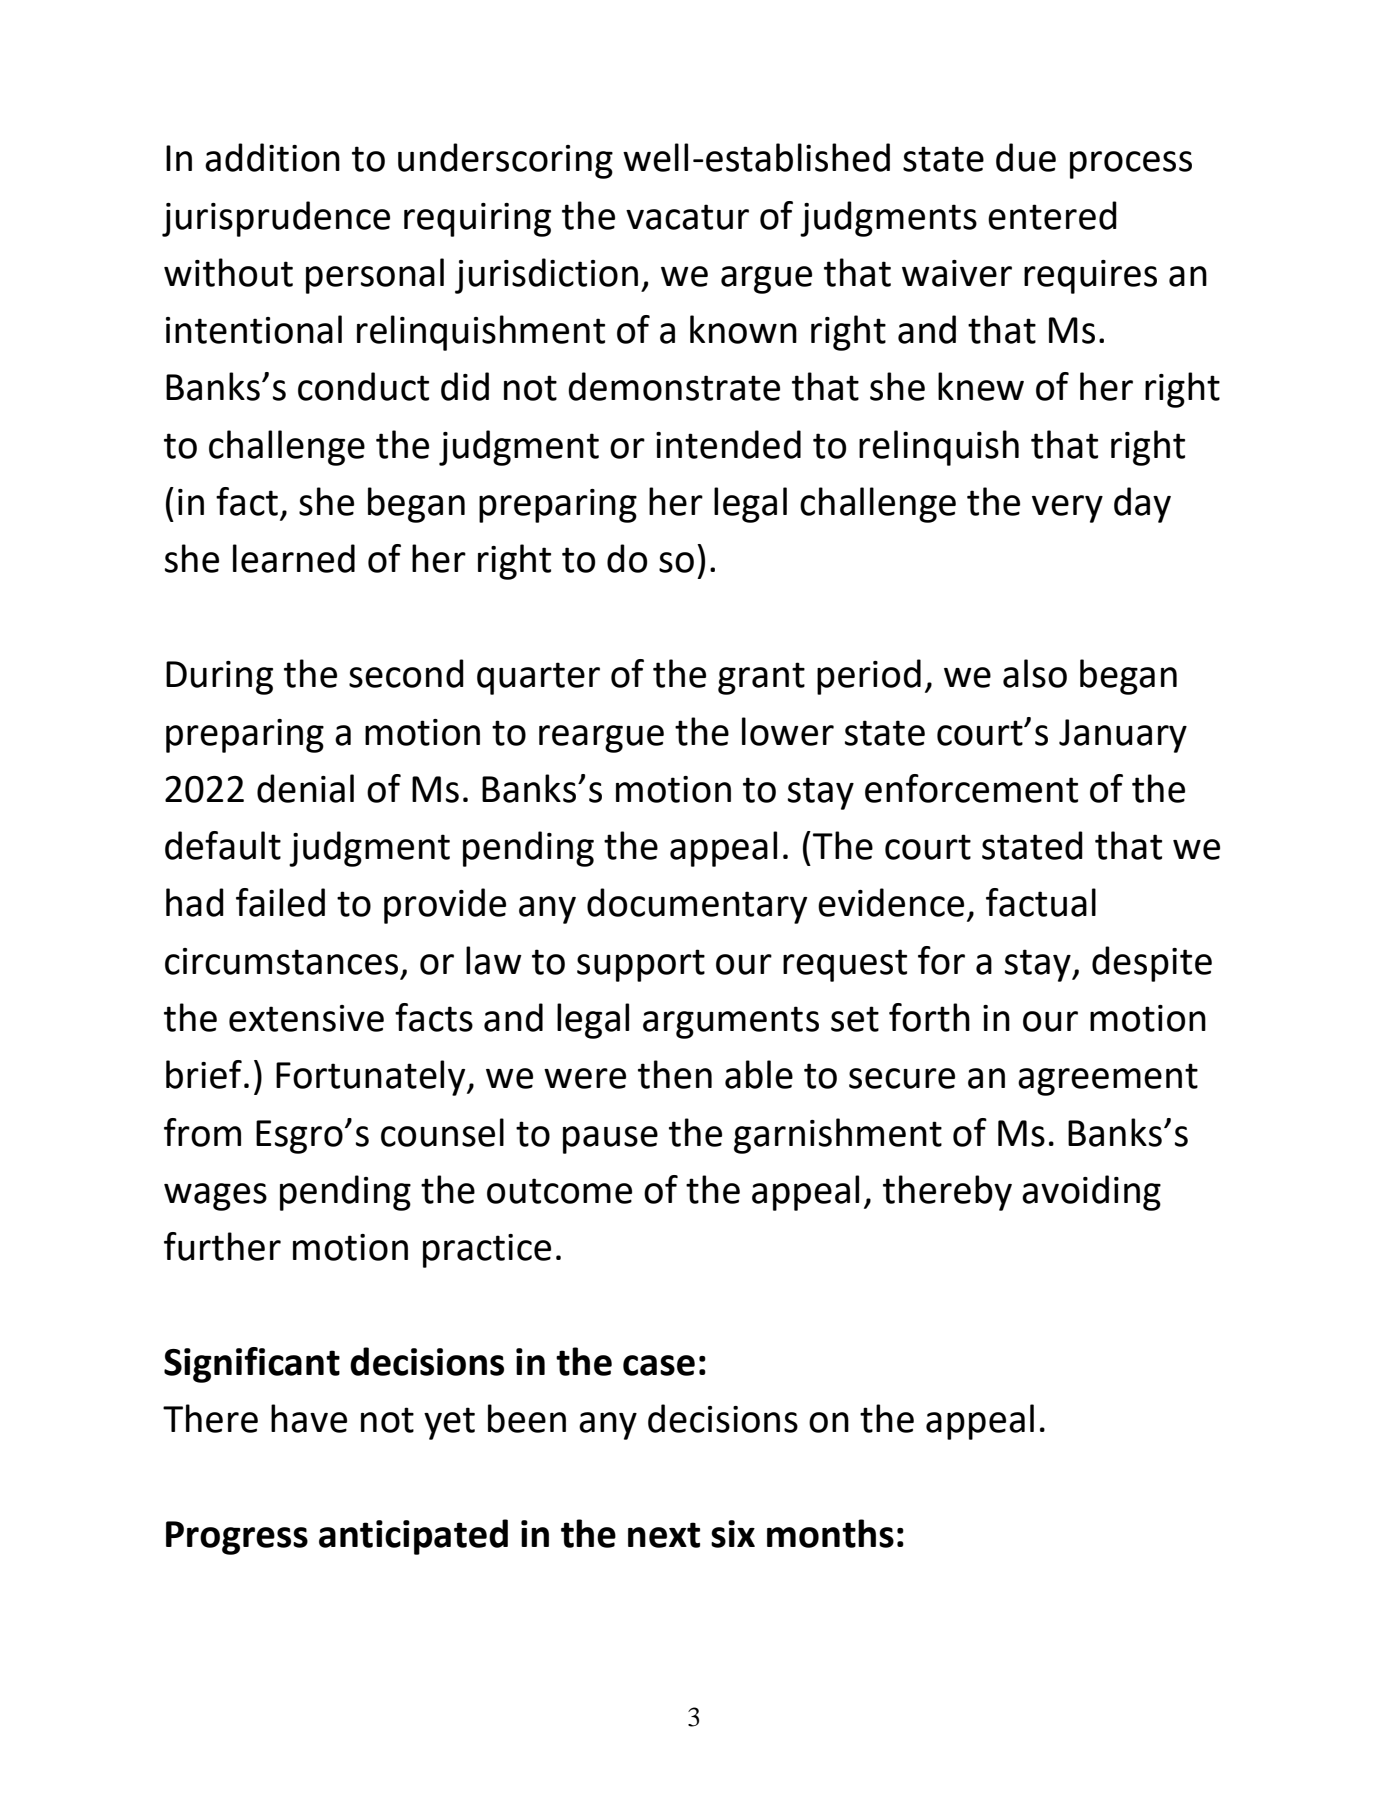  I want to click on next, so click(664, 1535).
